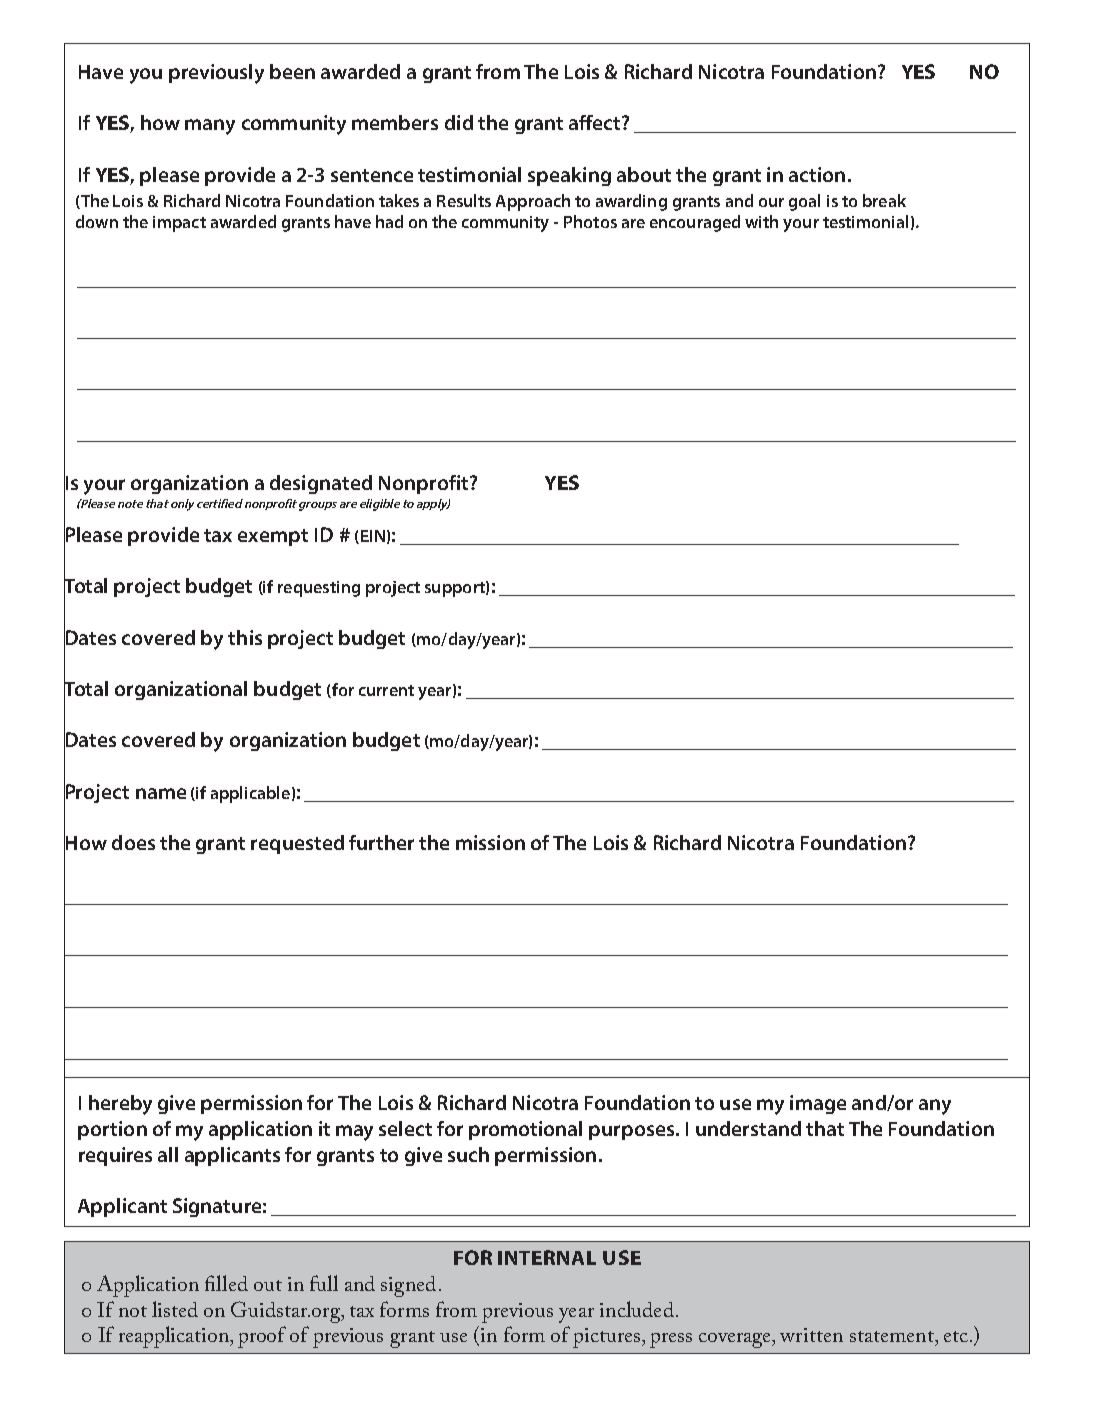 Image resolution: width=1094 pixels, height=1416 pixels. I want to click on written, so click(811, 1335).
